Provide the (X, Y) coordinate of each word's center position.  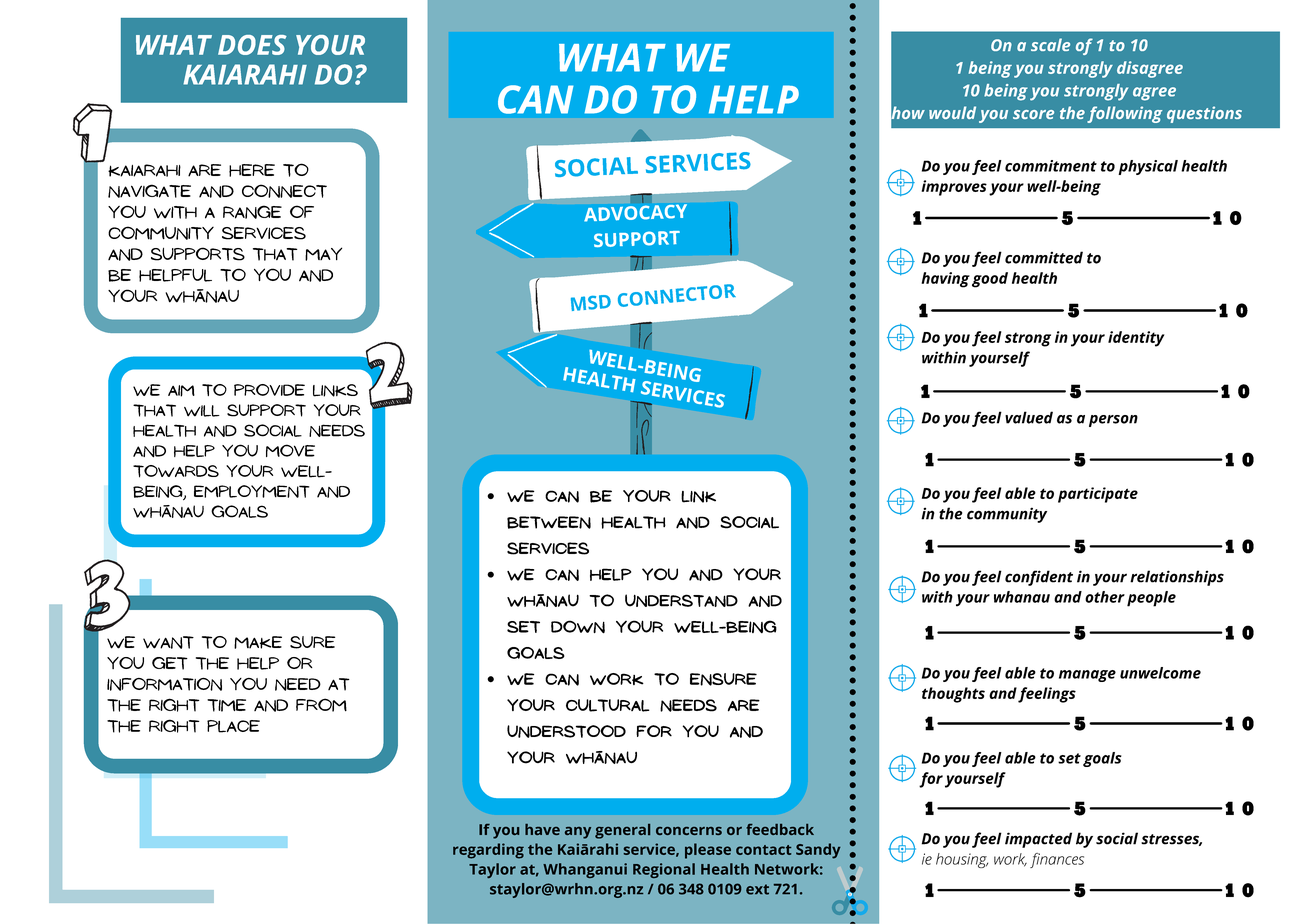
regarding (488, 851)
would (952, 112)
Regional (664, 870)
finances (1057, 860)
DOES (252, 45)
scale (1050, 44)
